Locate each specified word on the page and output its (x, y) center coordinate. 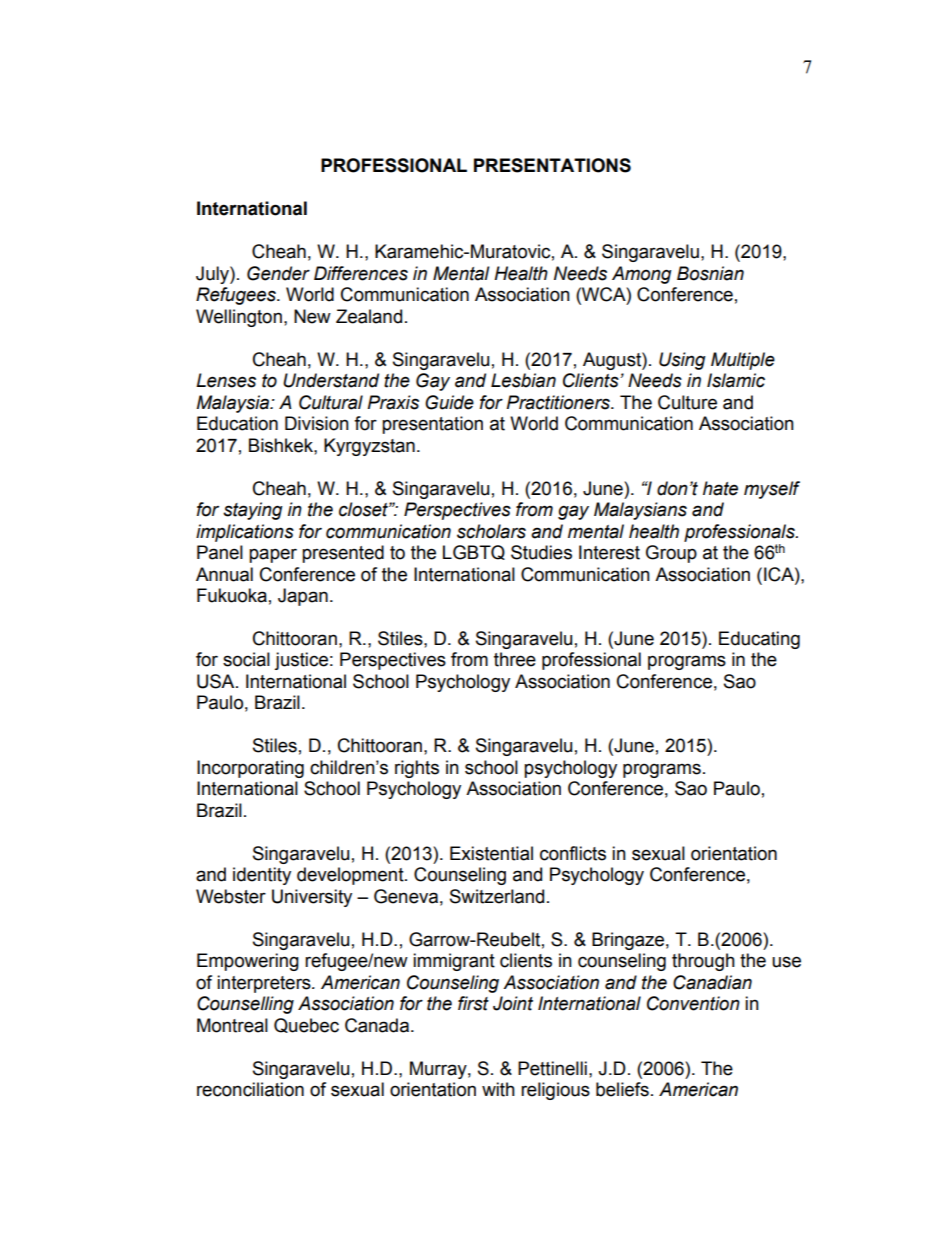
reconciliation (250, 1089)
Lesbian (523, 380)
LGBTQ (474, 552)
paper (273, 555)
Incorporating (250, 769)
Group (671, 554)
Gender (278, 273)
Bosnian (710, 273)
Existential (491, 853)
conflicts (573, 853)
